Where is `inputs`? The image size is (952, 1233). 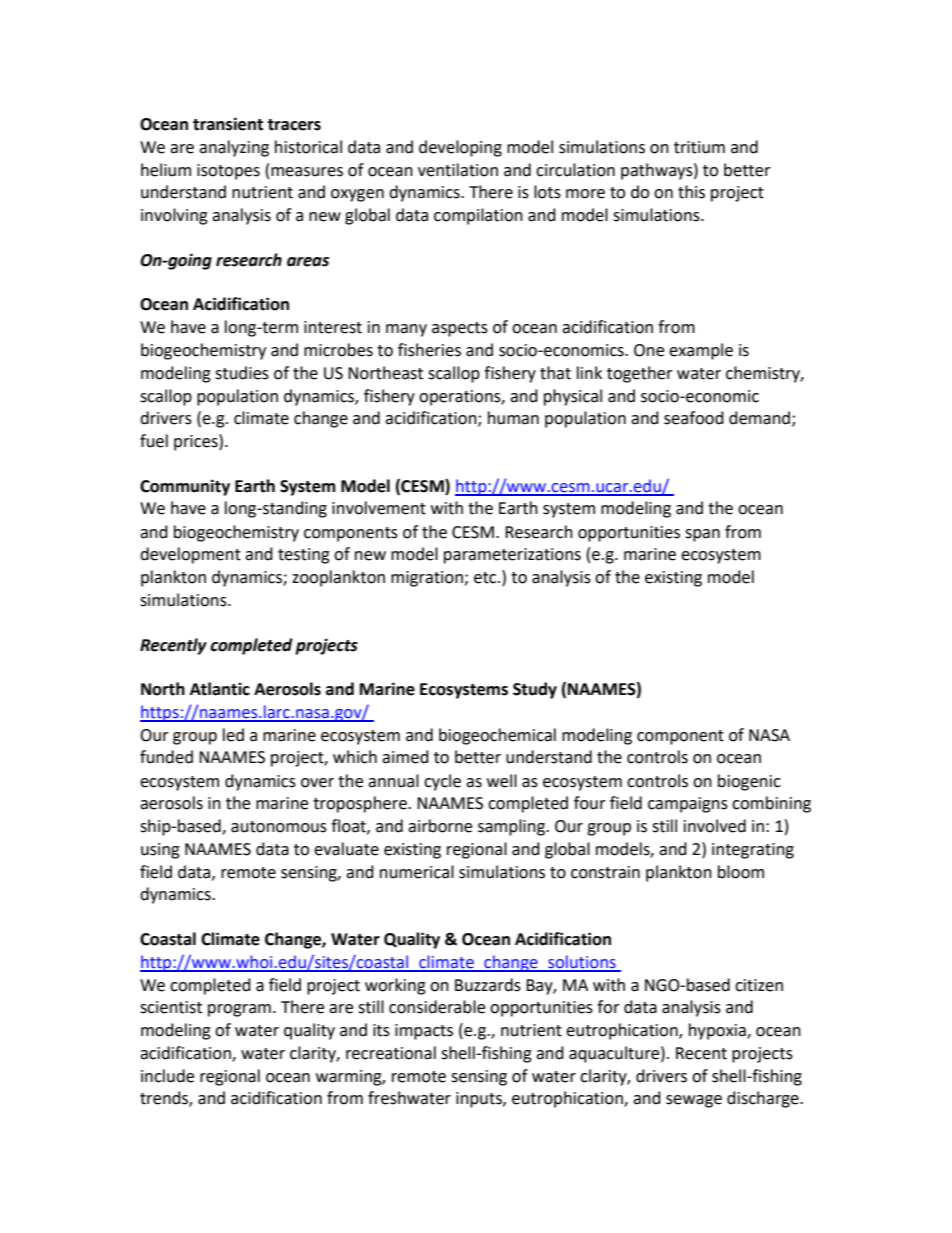
inputs is located at coordinates (480, 1100).
